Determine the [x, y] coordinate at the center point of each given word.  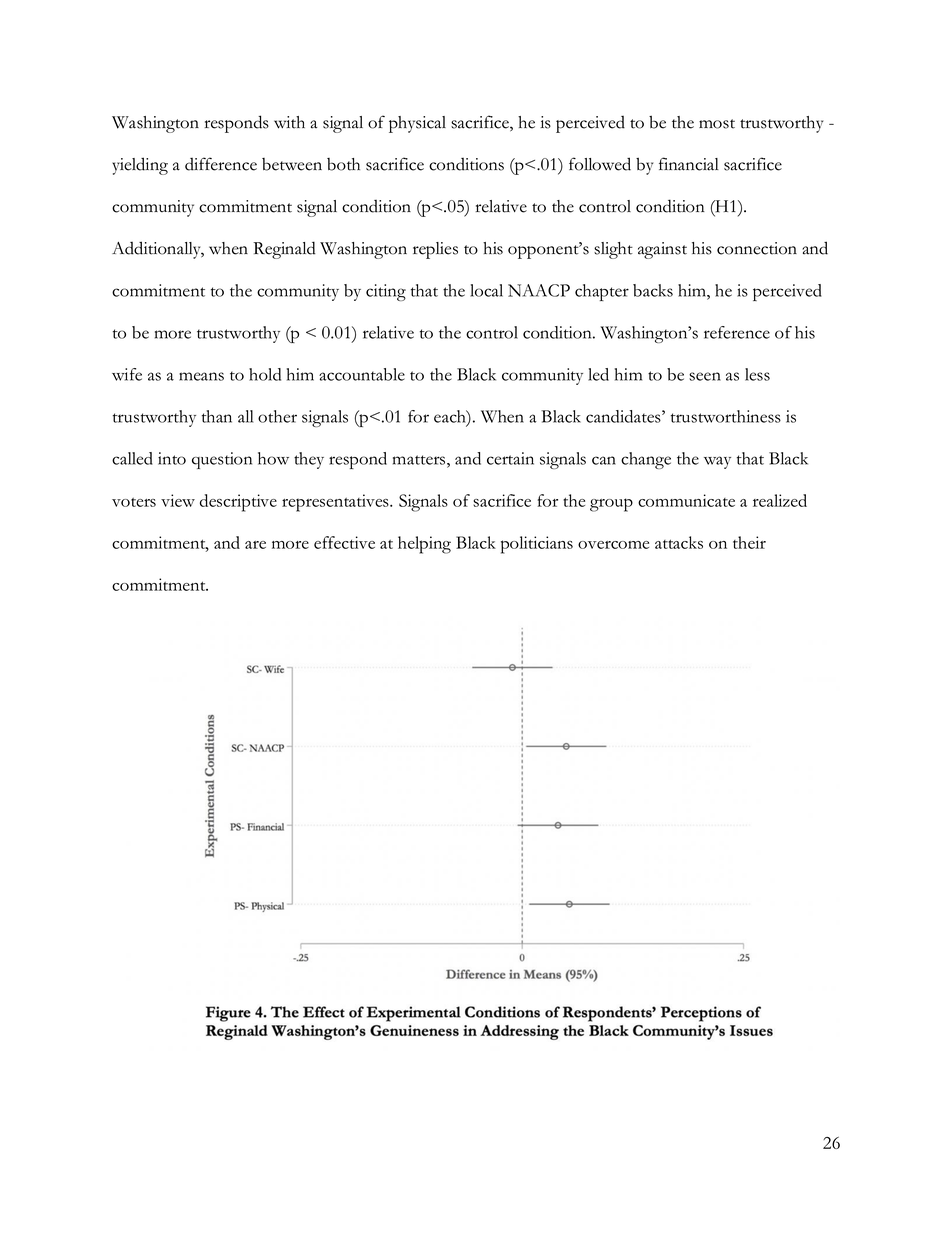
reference [737, 332]
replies [435, 250]
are [255, 545]
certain [510, 458]
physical [417, 124]
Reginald [284, 250]
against [662, 250]
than [217, 416]
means [201, 376]
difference [221, 164]
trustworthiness [726, 416]
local [486, 290]
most [717, 124]
